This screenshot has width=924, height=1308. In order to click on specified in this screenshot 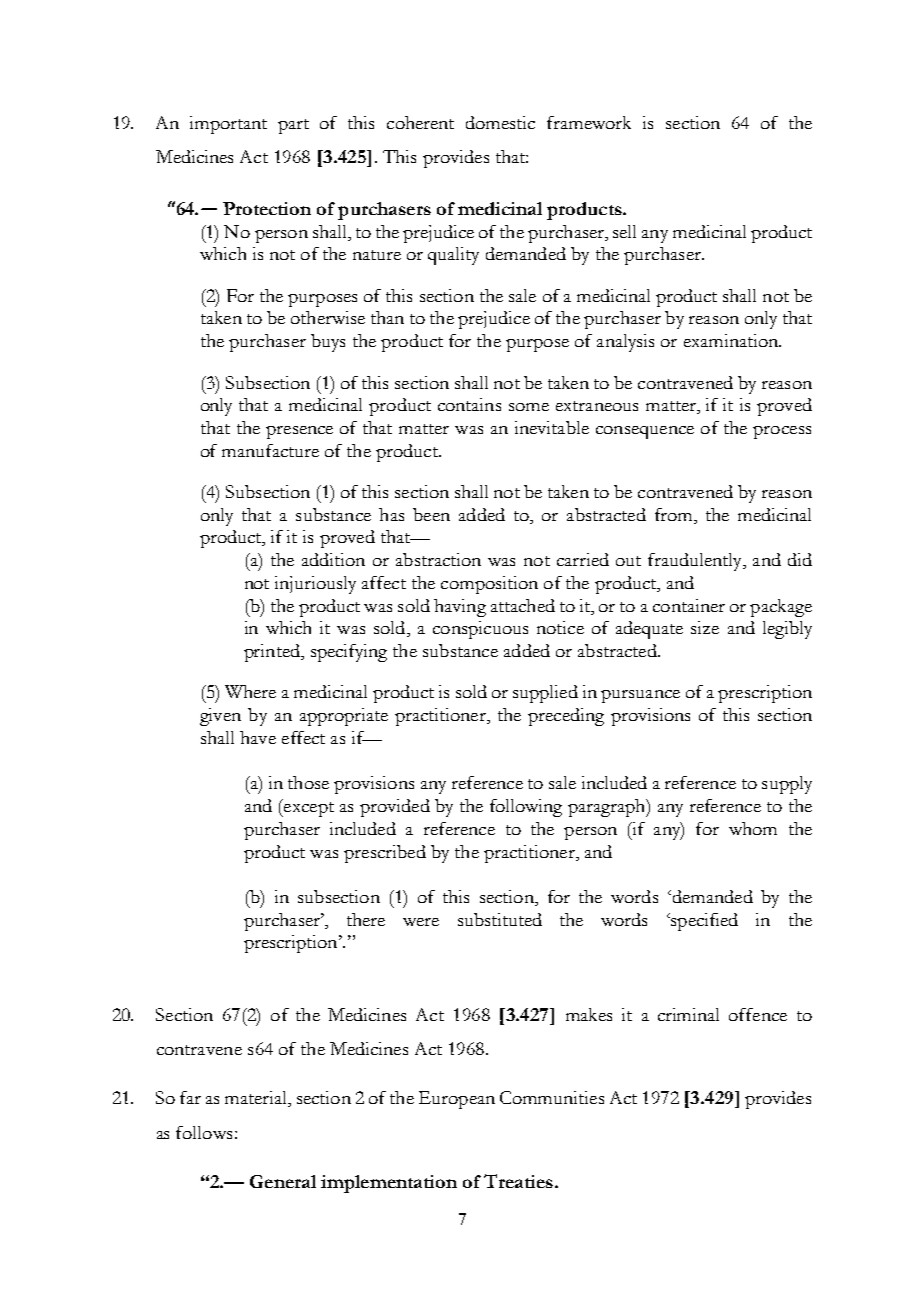, I will do `click(703, 922)`.
